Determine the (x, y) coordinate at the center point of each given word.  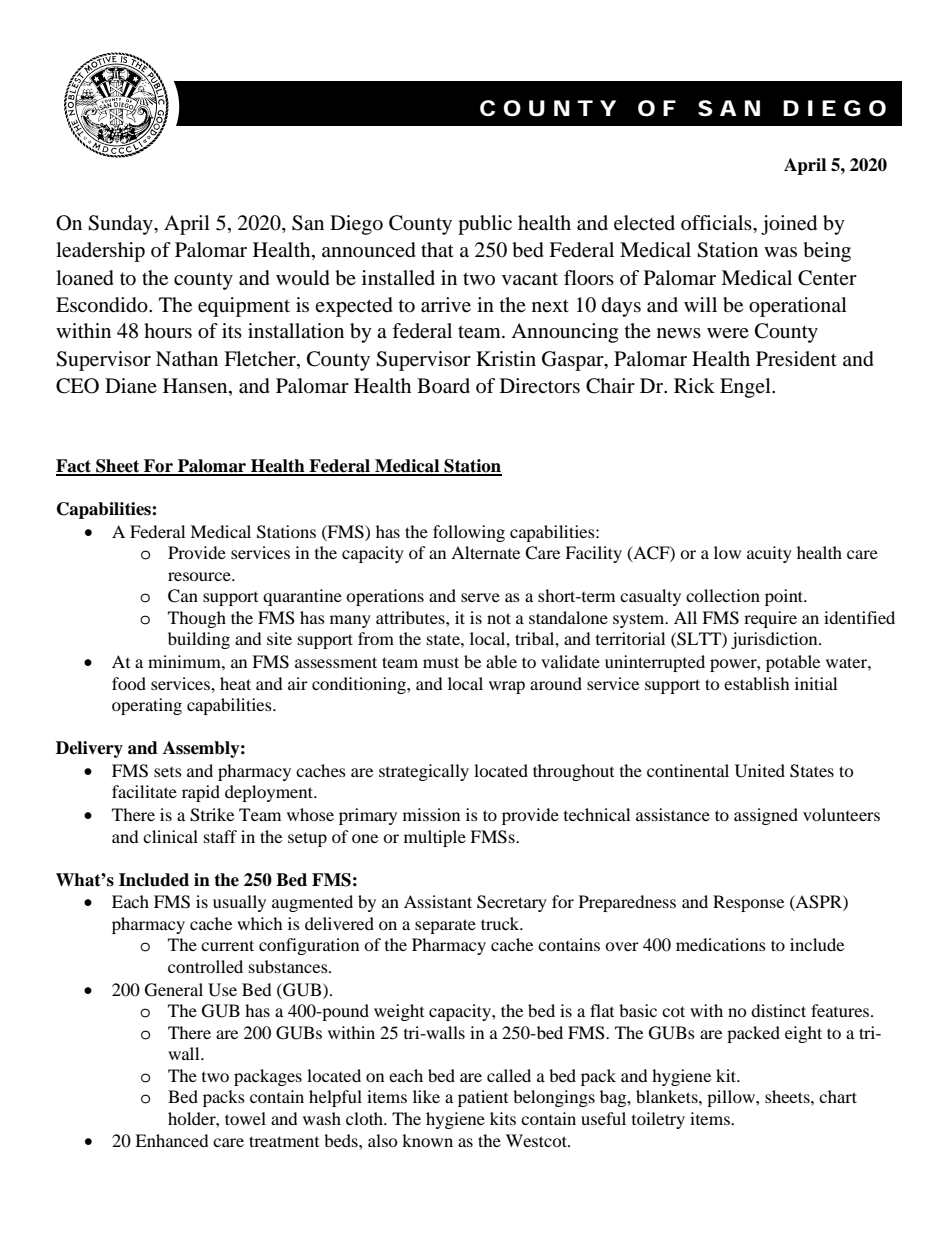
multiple (435, 838)
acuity (769, 554)
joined (789, 225)
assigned (766, 816)
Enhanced (172, 1140)
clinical (170, 836)
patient (483, 1098)
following (469, 533)
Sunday (121, 225)
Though (197, 619)
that (437, 249)
